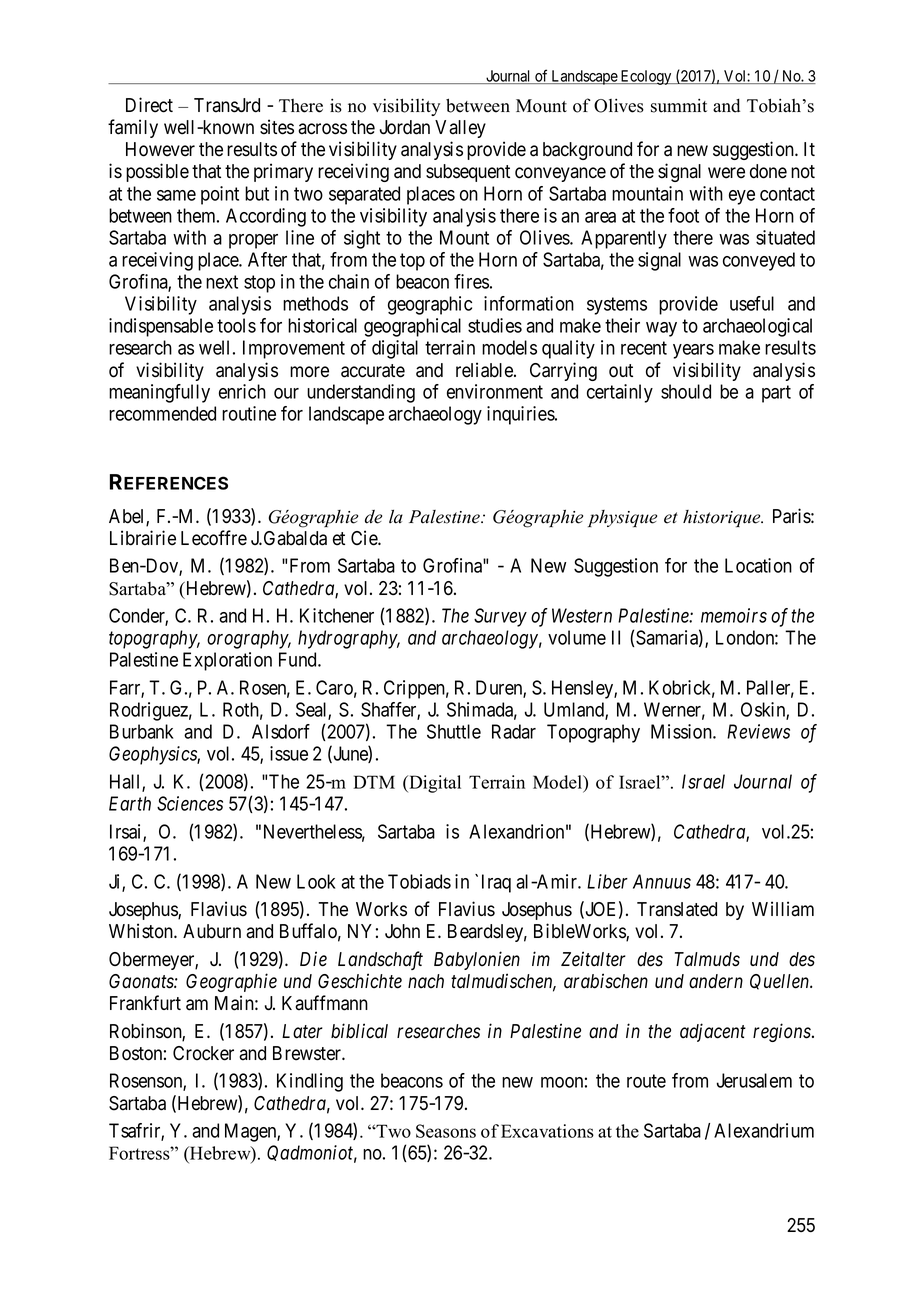 This image has width=924, height=1305. Describe the element at coordinates (734, 615) in the image. I see `memoirs` at that location.
